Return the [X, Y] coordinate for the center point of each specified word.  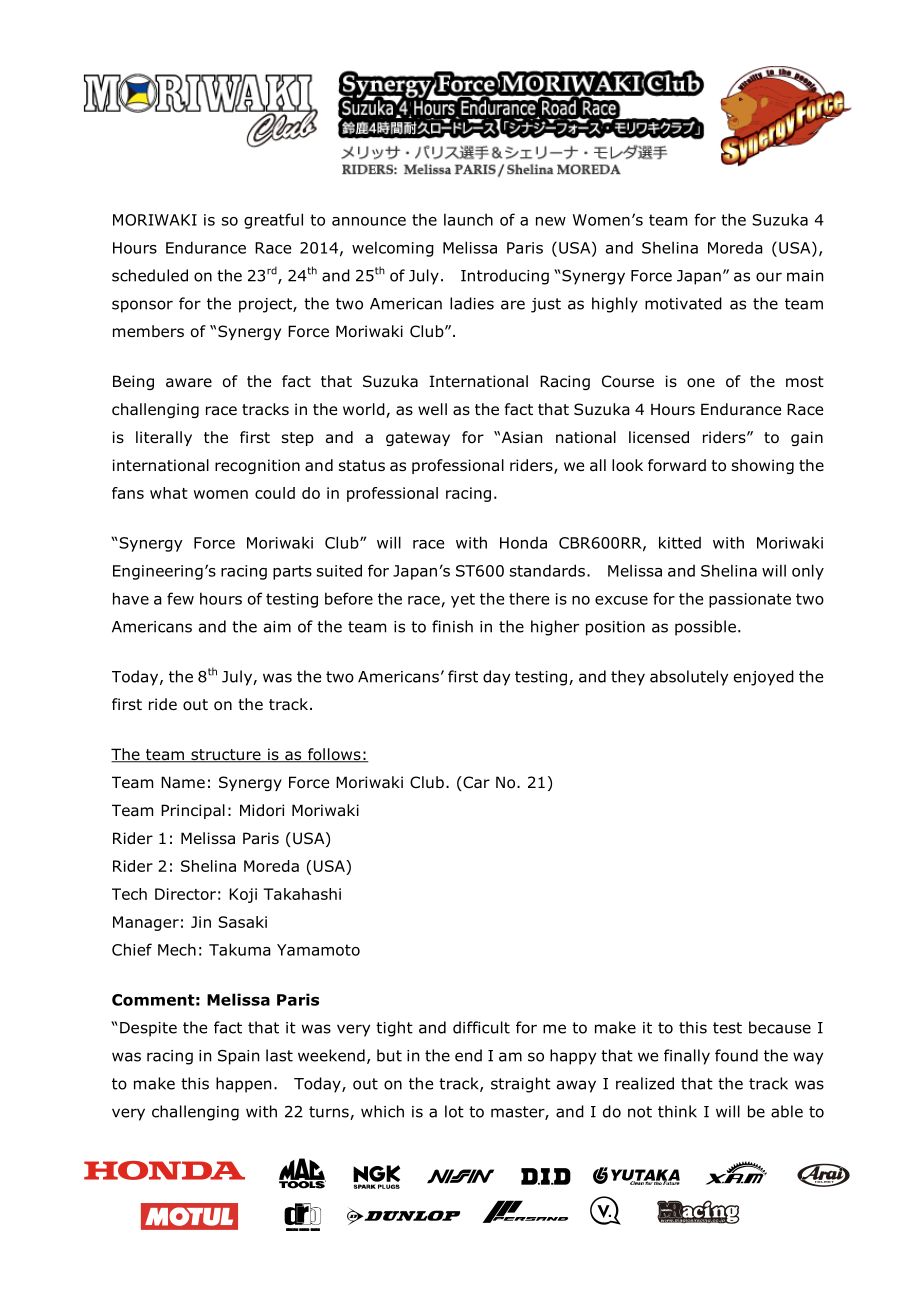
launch [468, 219]
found [736, 1055]
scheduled [150, 275]
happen [243, 1085]
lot [454, 1111]
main [805, 276]
